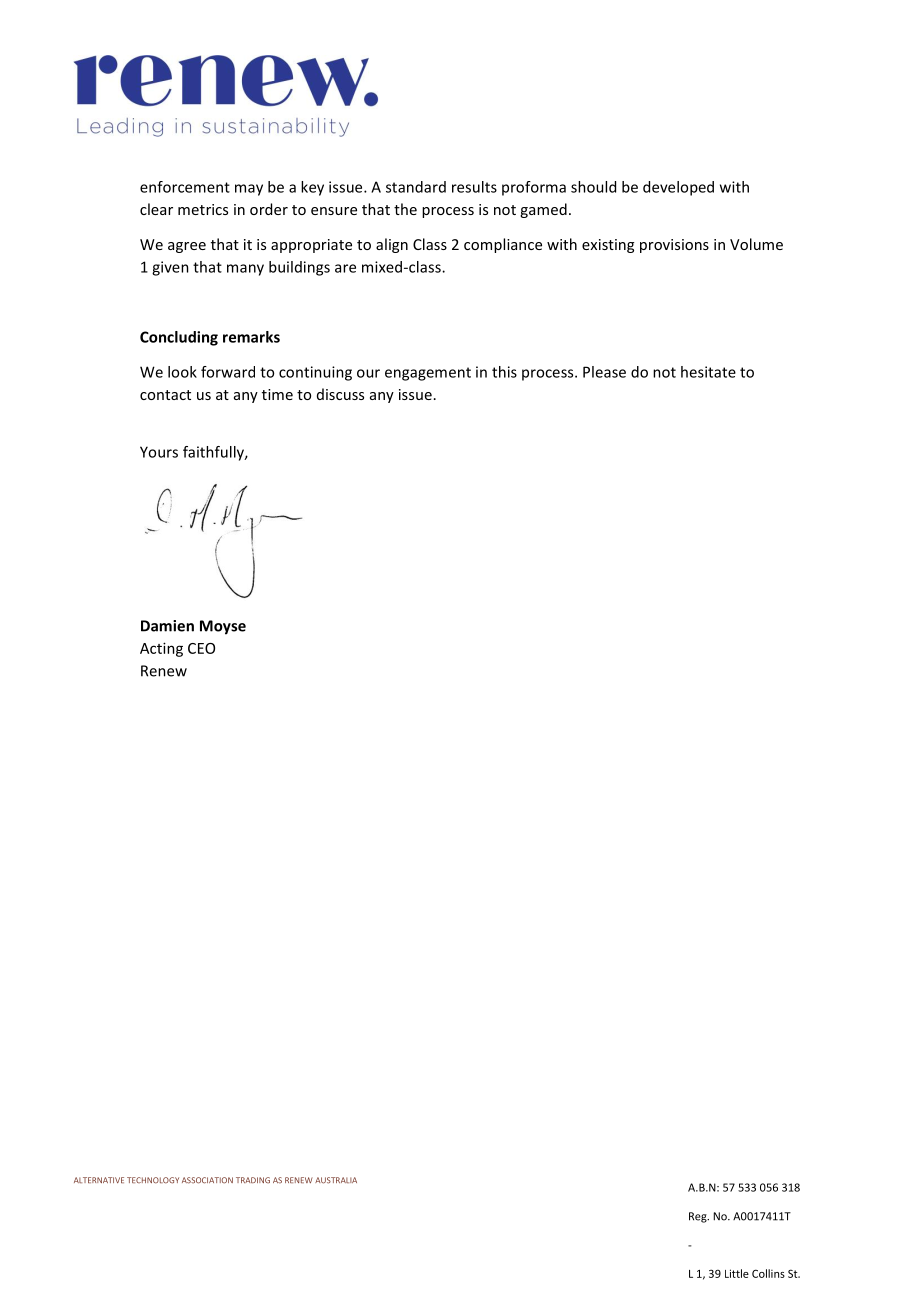 The height and width of the page is (1309, 924). Describe the element at coordinates (159, 452) in the page. I see `Yours` at that location.
